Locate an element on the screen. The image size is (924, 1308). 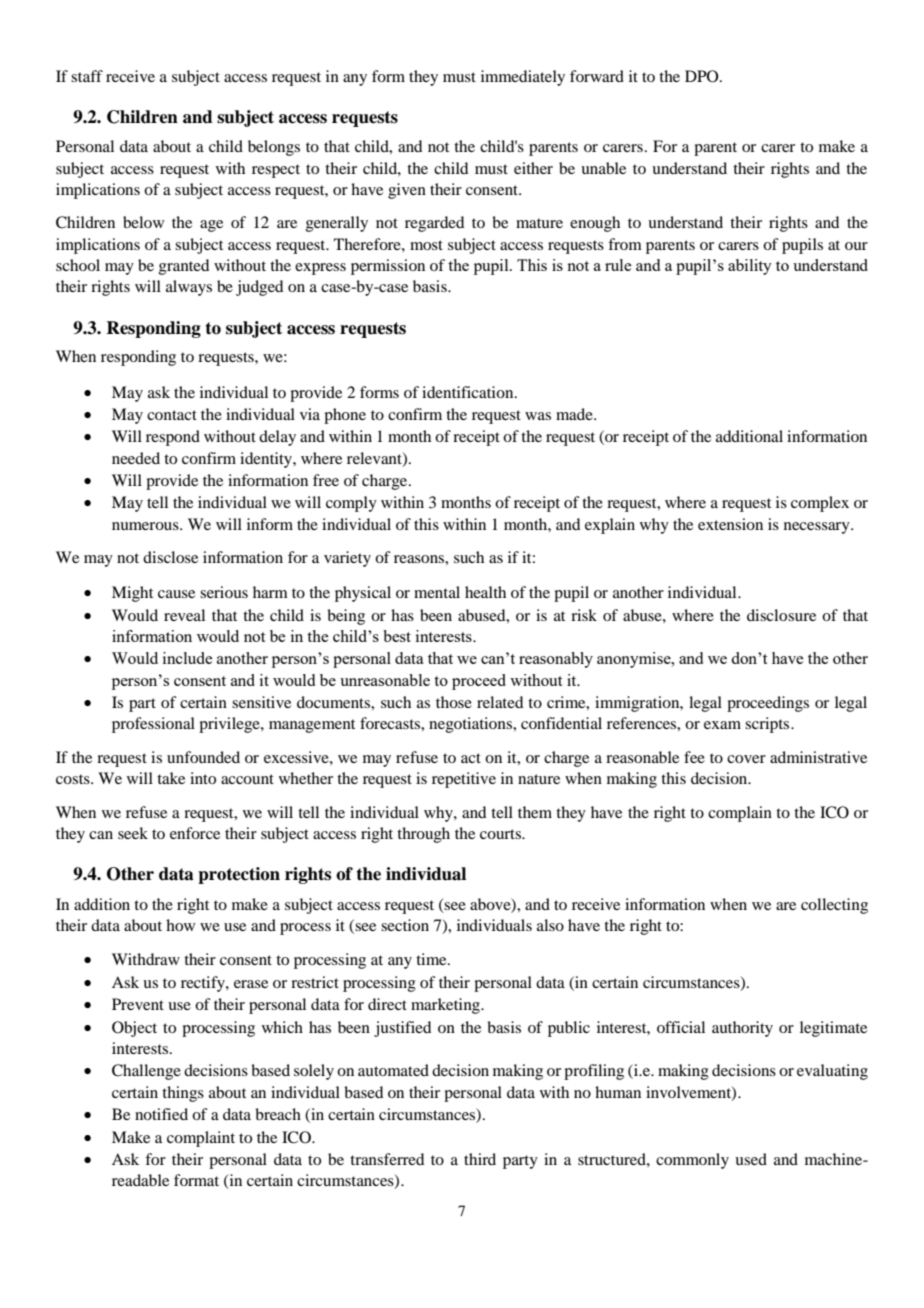
extension is located at coordinates (730, 524).
